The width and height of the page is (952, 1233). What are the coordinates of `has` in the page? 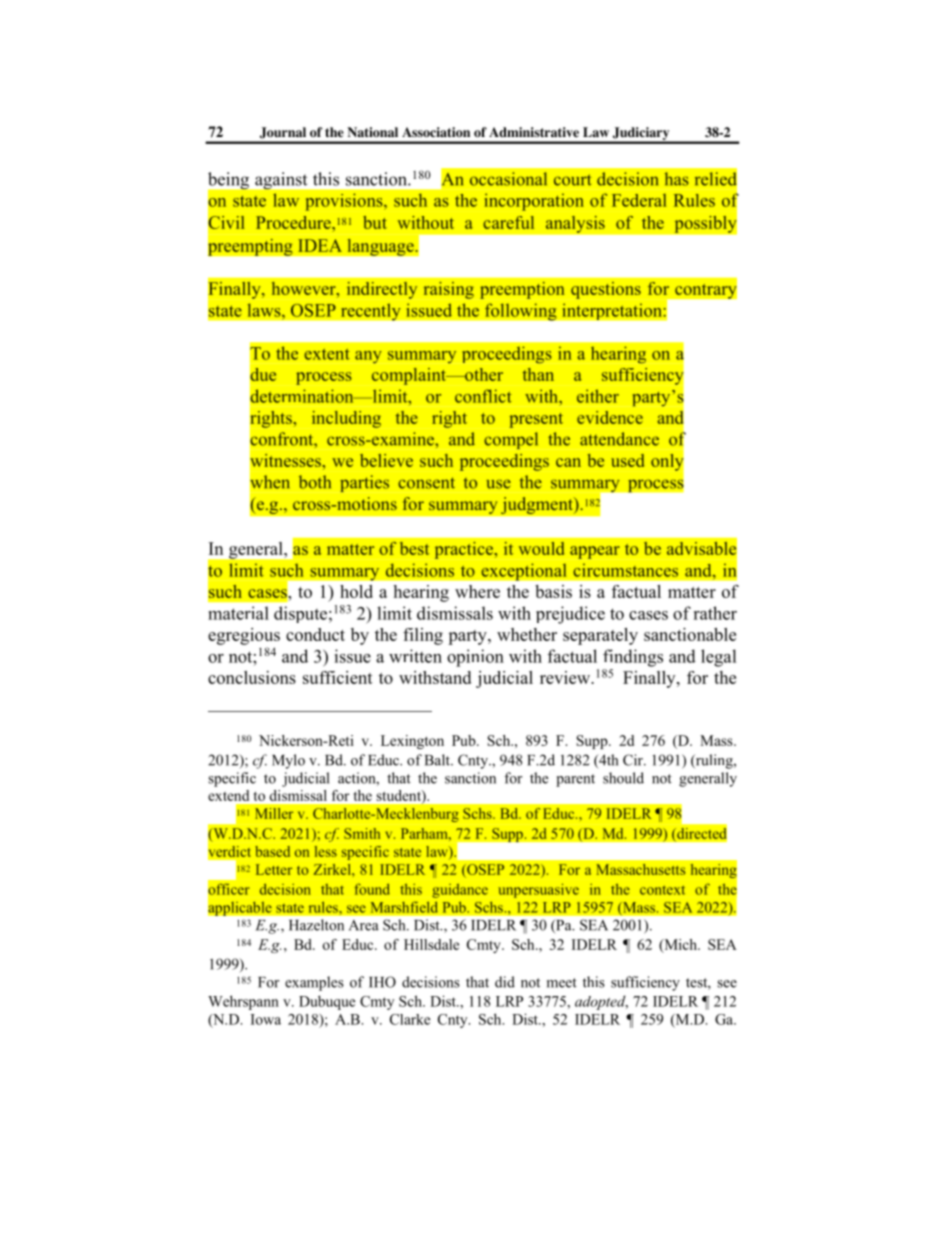 It's located at (677, 179).
